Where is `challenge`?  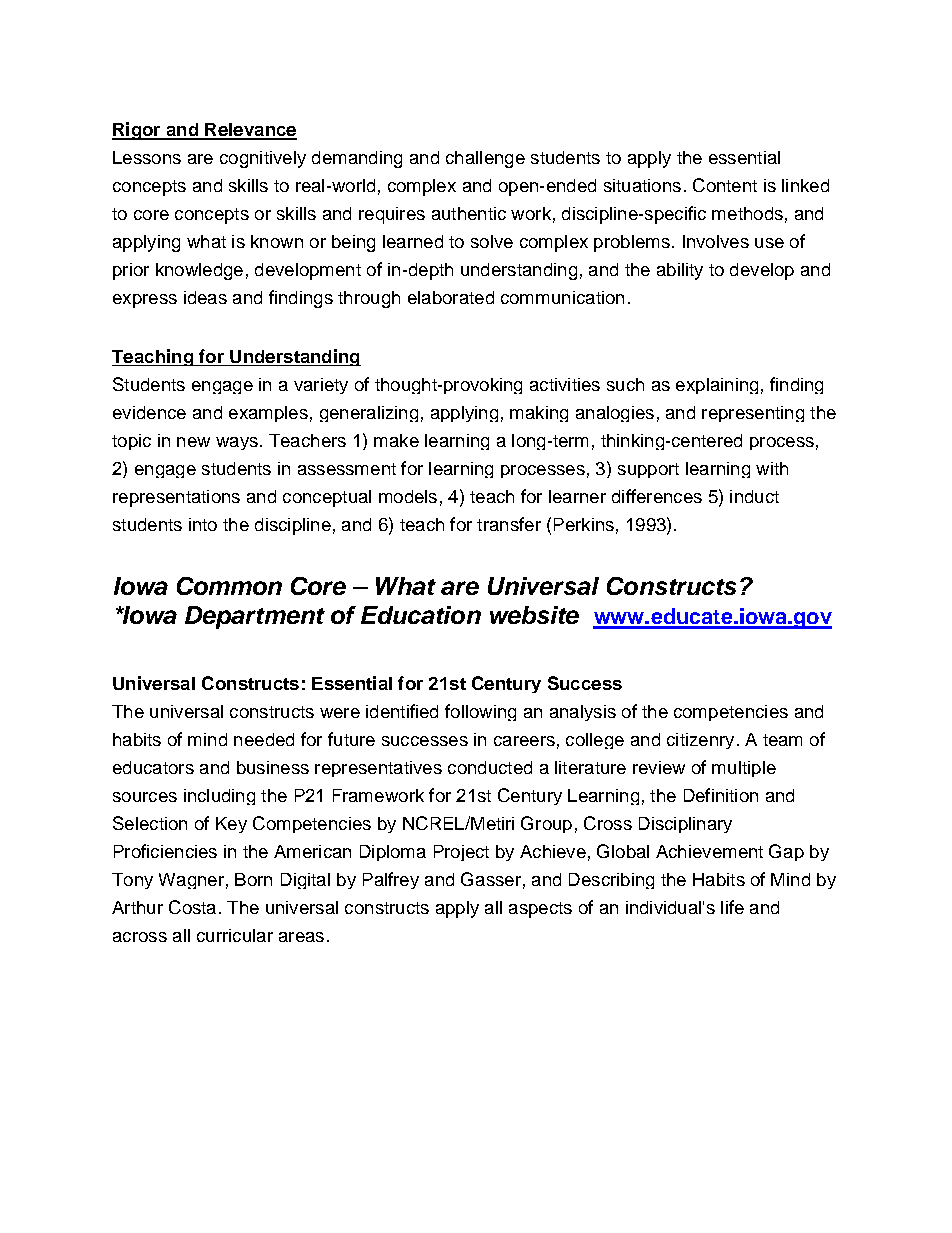 challenge is located at coordinates (485, 159).
